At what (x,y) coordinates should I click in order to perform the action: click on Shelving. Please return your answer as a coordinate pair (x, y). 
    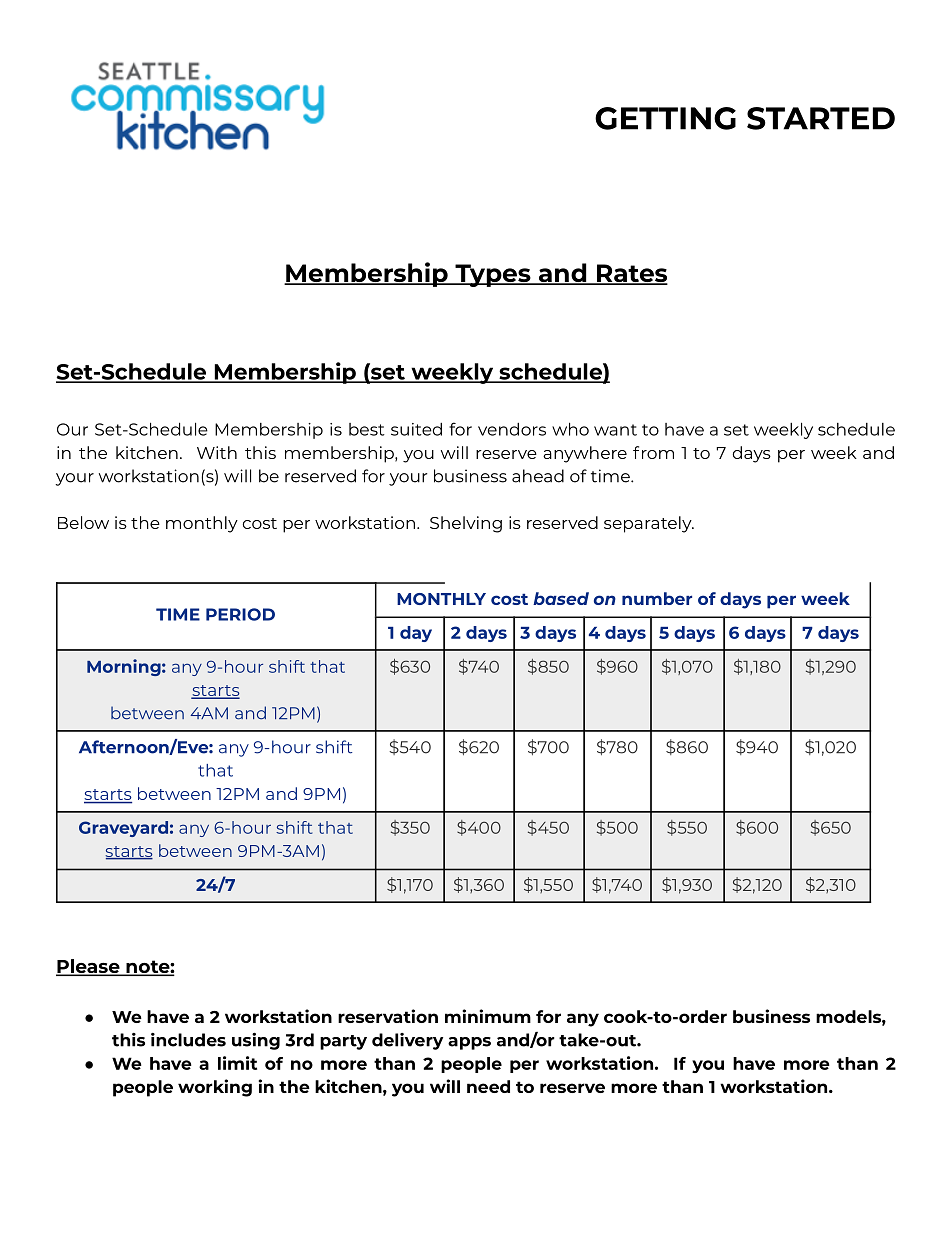
    Looking at the image, I should click on (466, 524).
